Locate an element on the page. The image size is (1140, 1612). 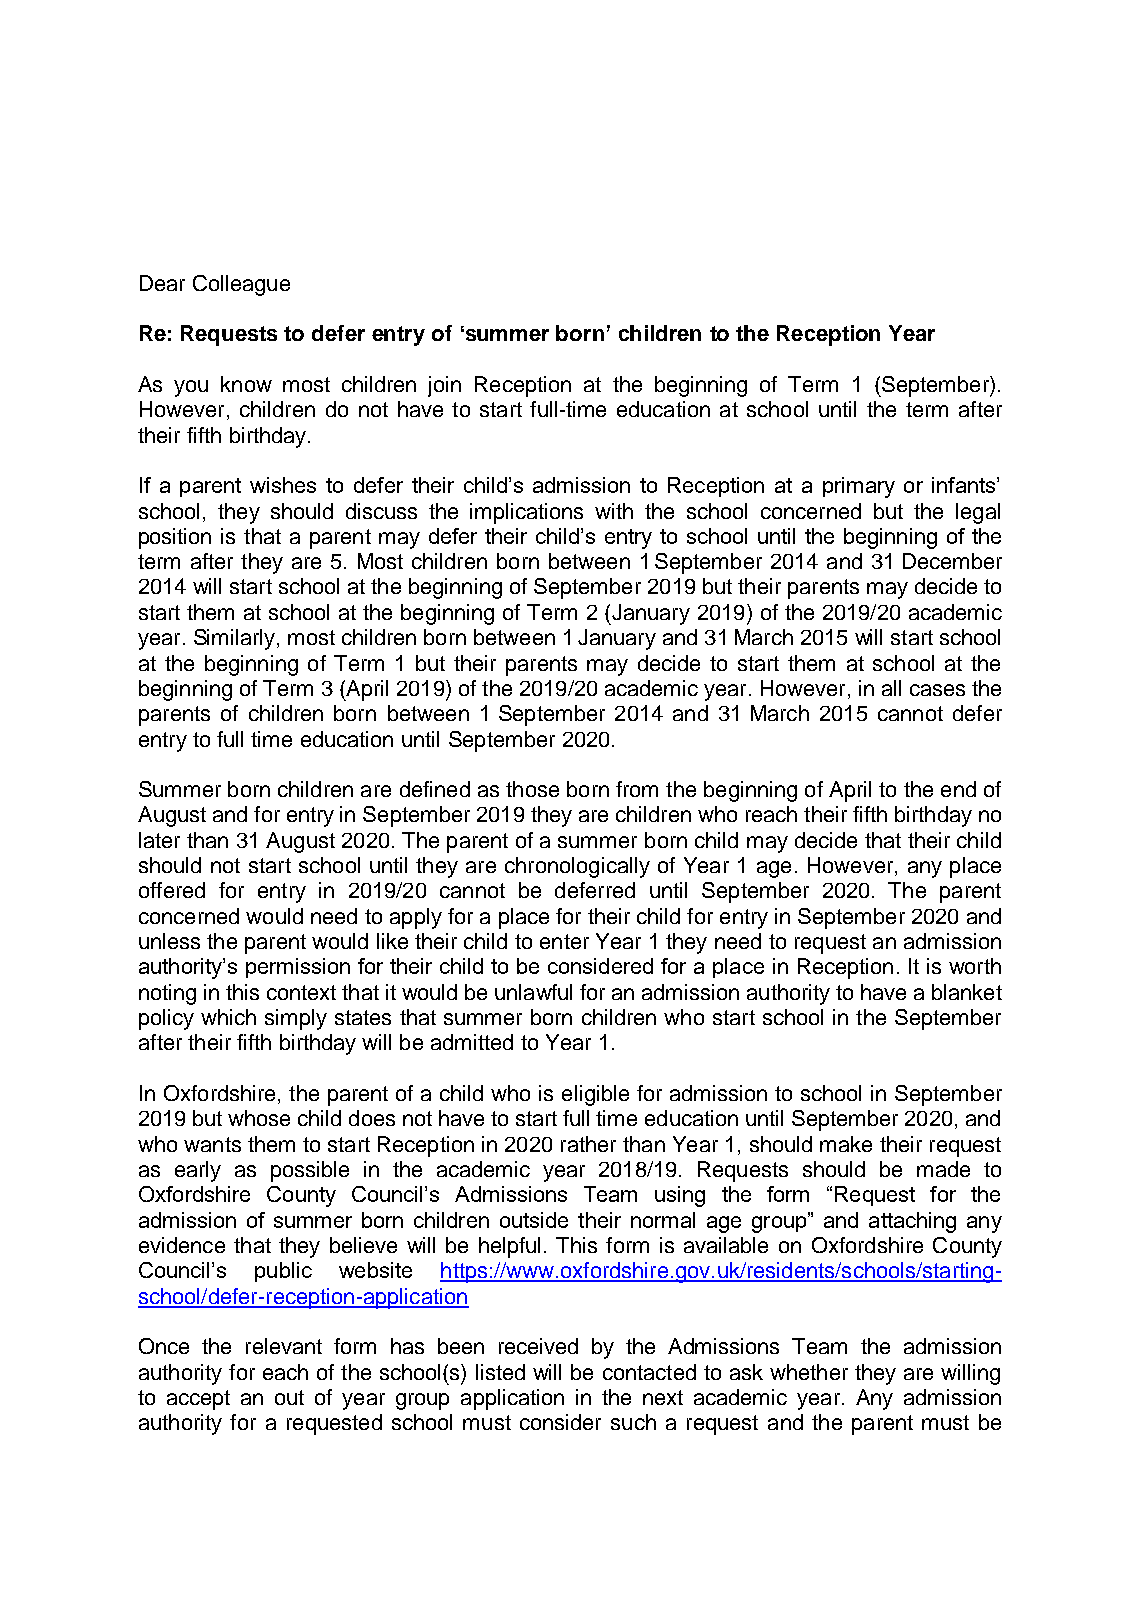
which is located at coordinates (228, 1017).
